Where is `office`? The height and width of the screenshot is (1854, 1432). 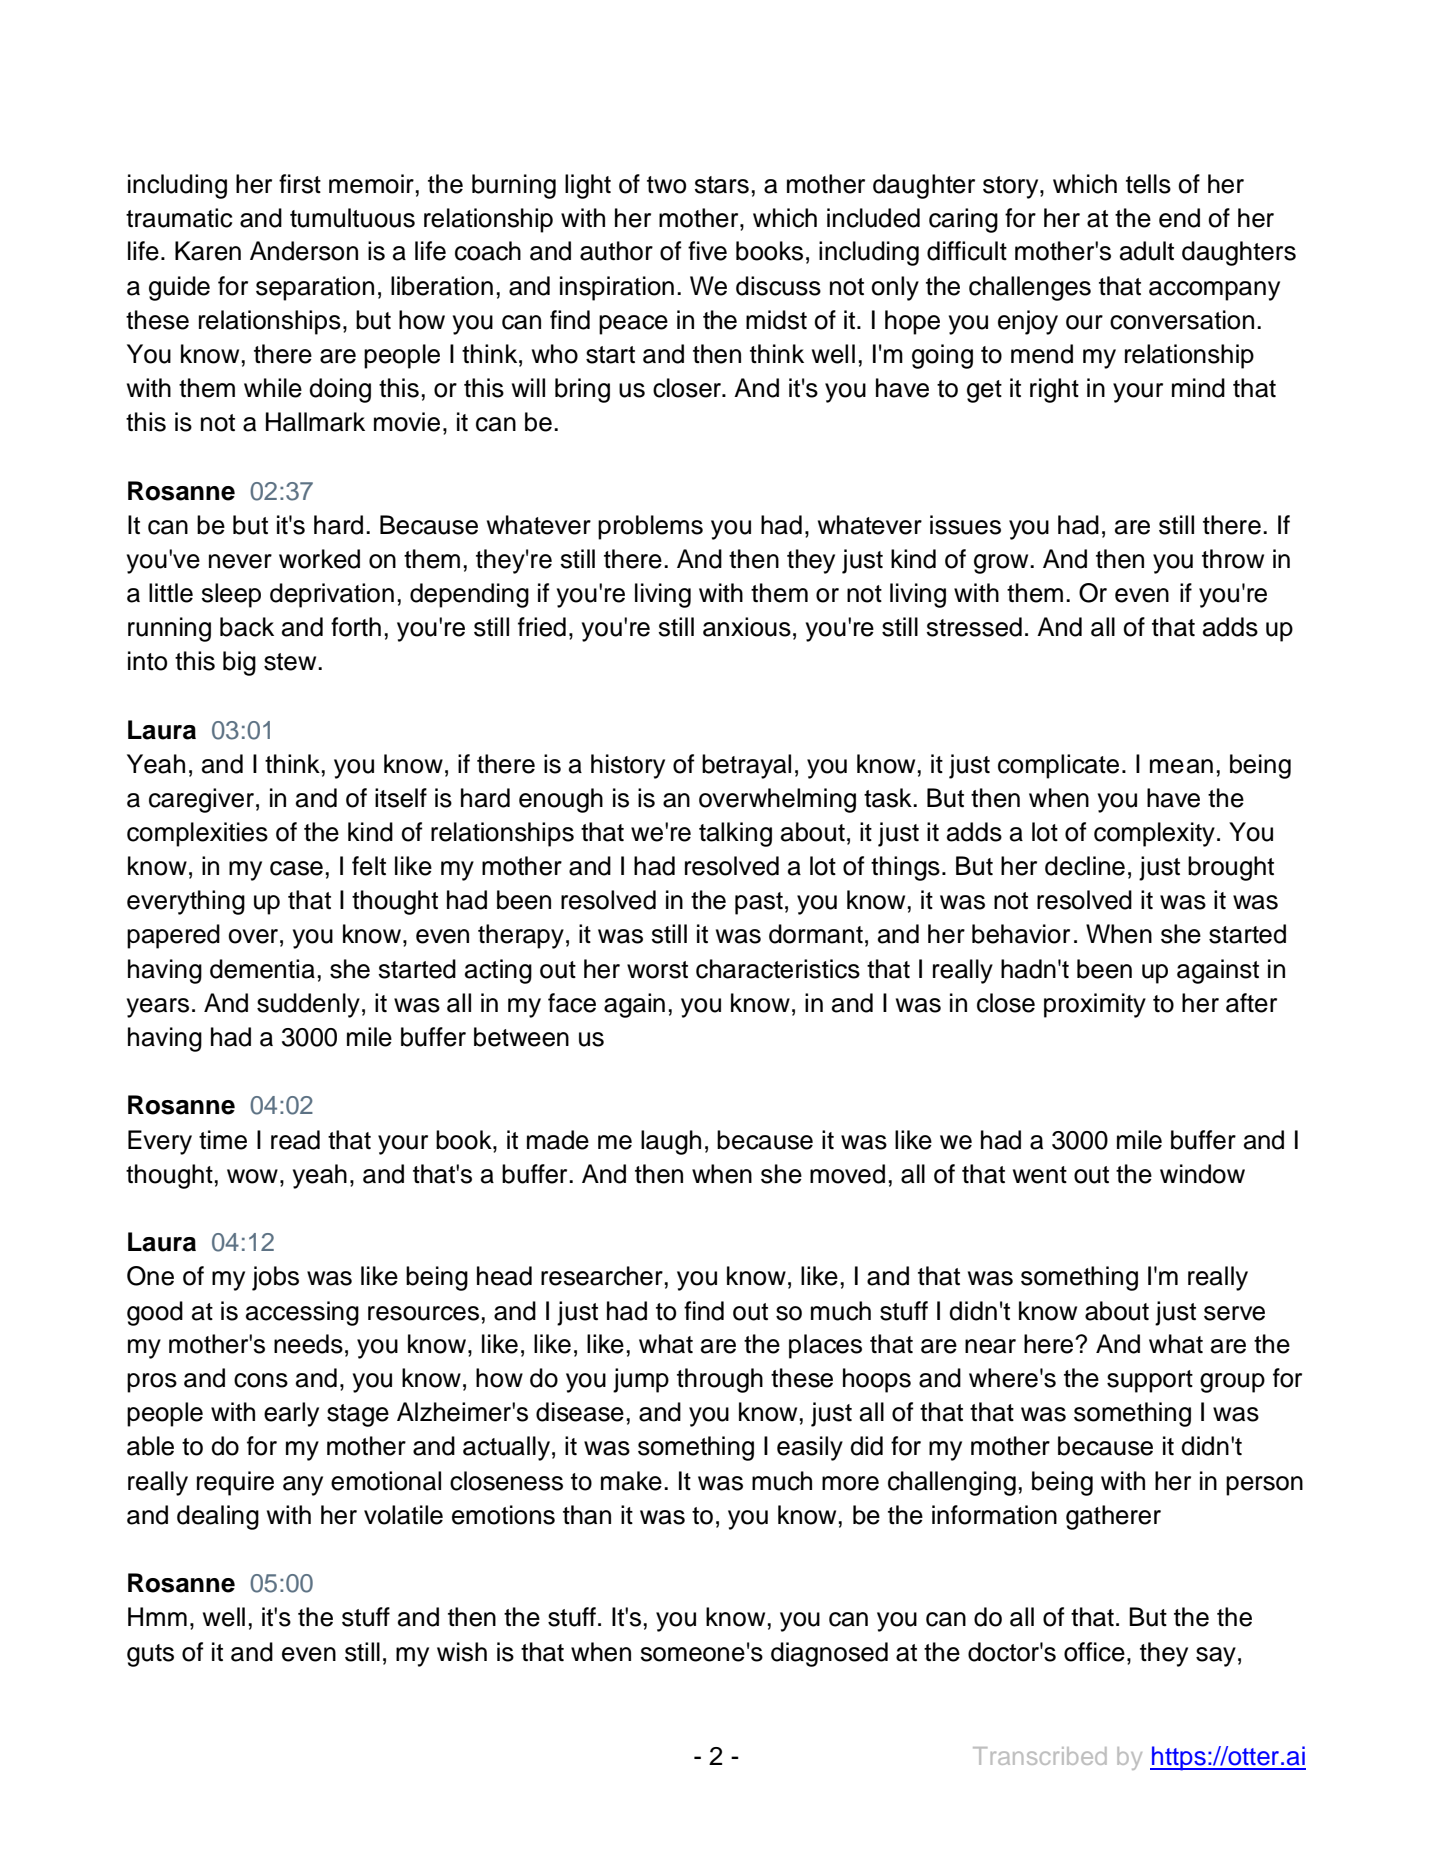
office is located at coordinates (1094, 1652).
